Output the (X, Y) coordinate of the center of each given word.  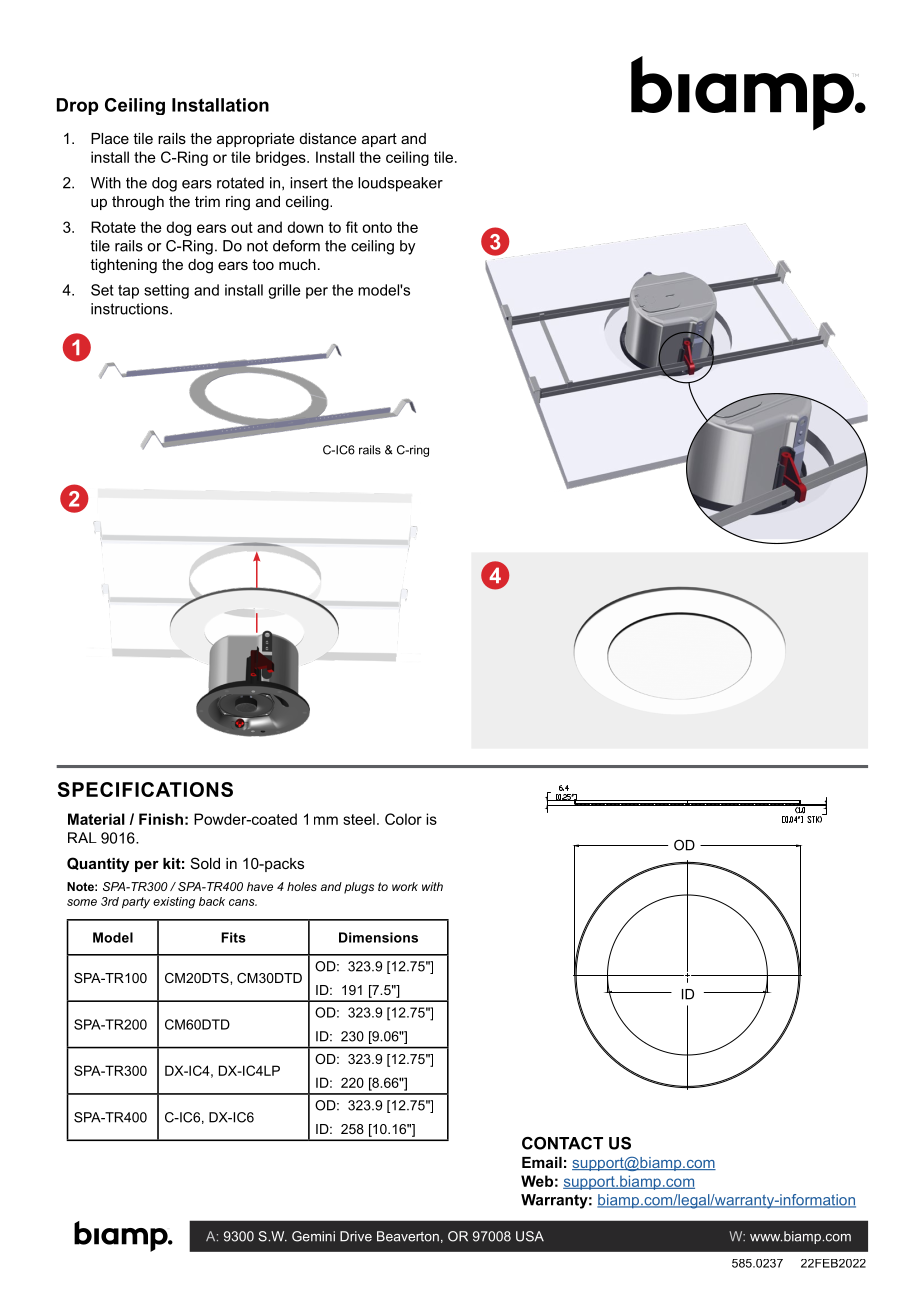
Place (110, 138)
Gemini (313, 1236)
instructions (131, 309)
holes (302, 886)
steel (359, 819)
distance (328, 138)
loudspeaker (400, 184)
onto (377, 227)
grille (284, 291)
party (136, 903)
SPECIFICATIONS (145, 789)
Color (403, 819)
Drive (356, 1236)
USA (530, 1236)
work (405, 886)
